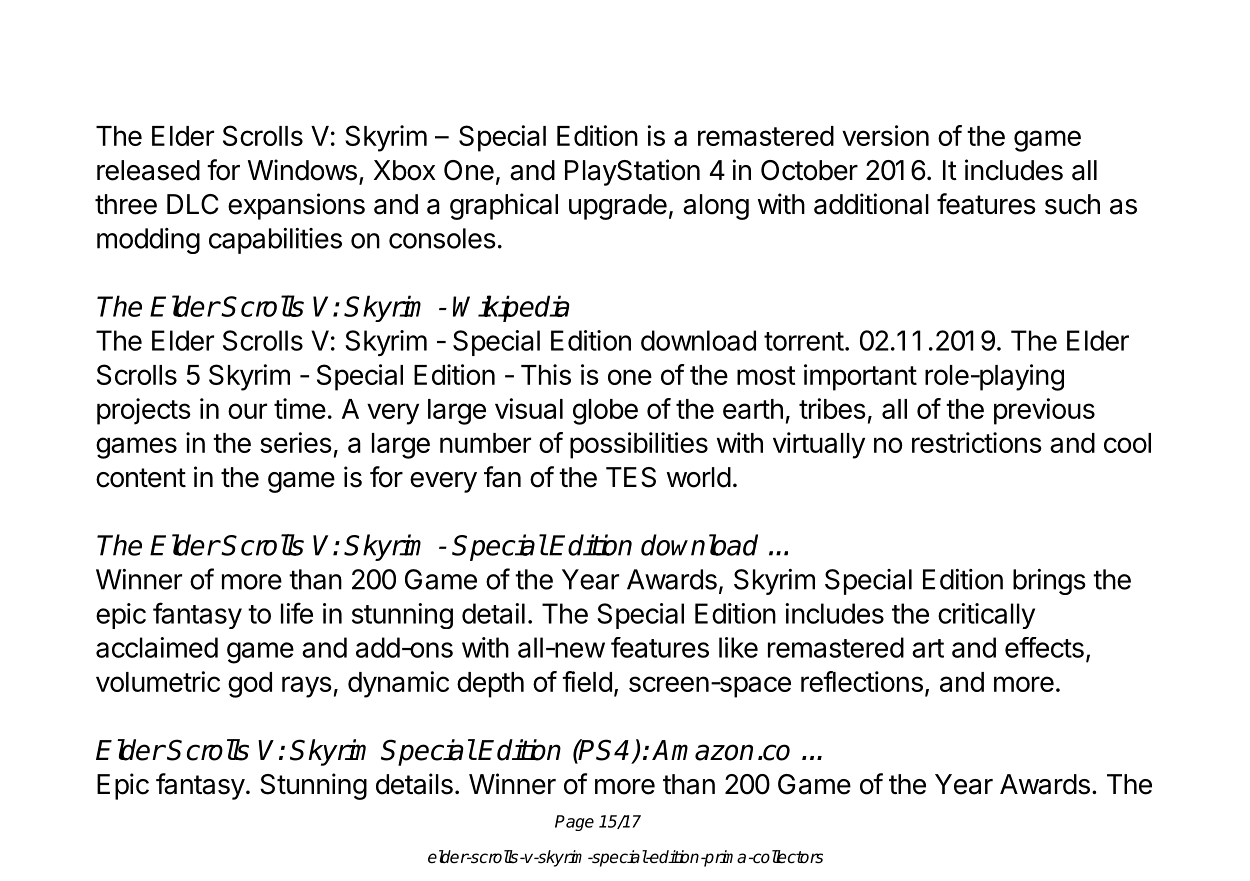 The width and height of the screenshot is (1250, 881). Describe the element at coordinates (977, 442) in the screenshot. I see `restrictions` at that location.
